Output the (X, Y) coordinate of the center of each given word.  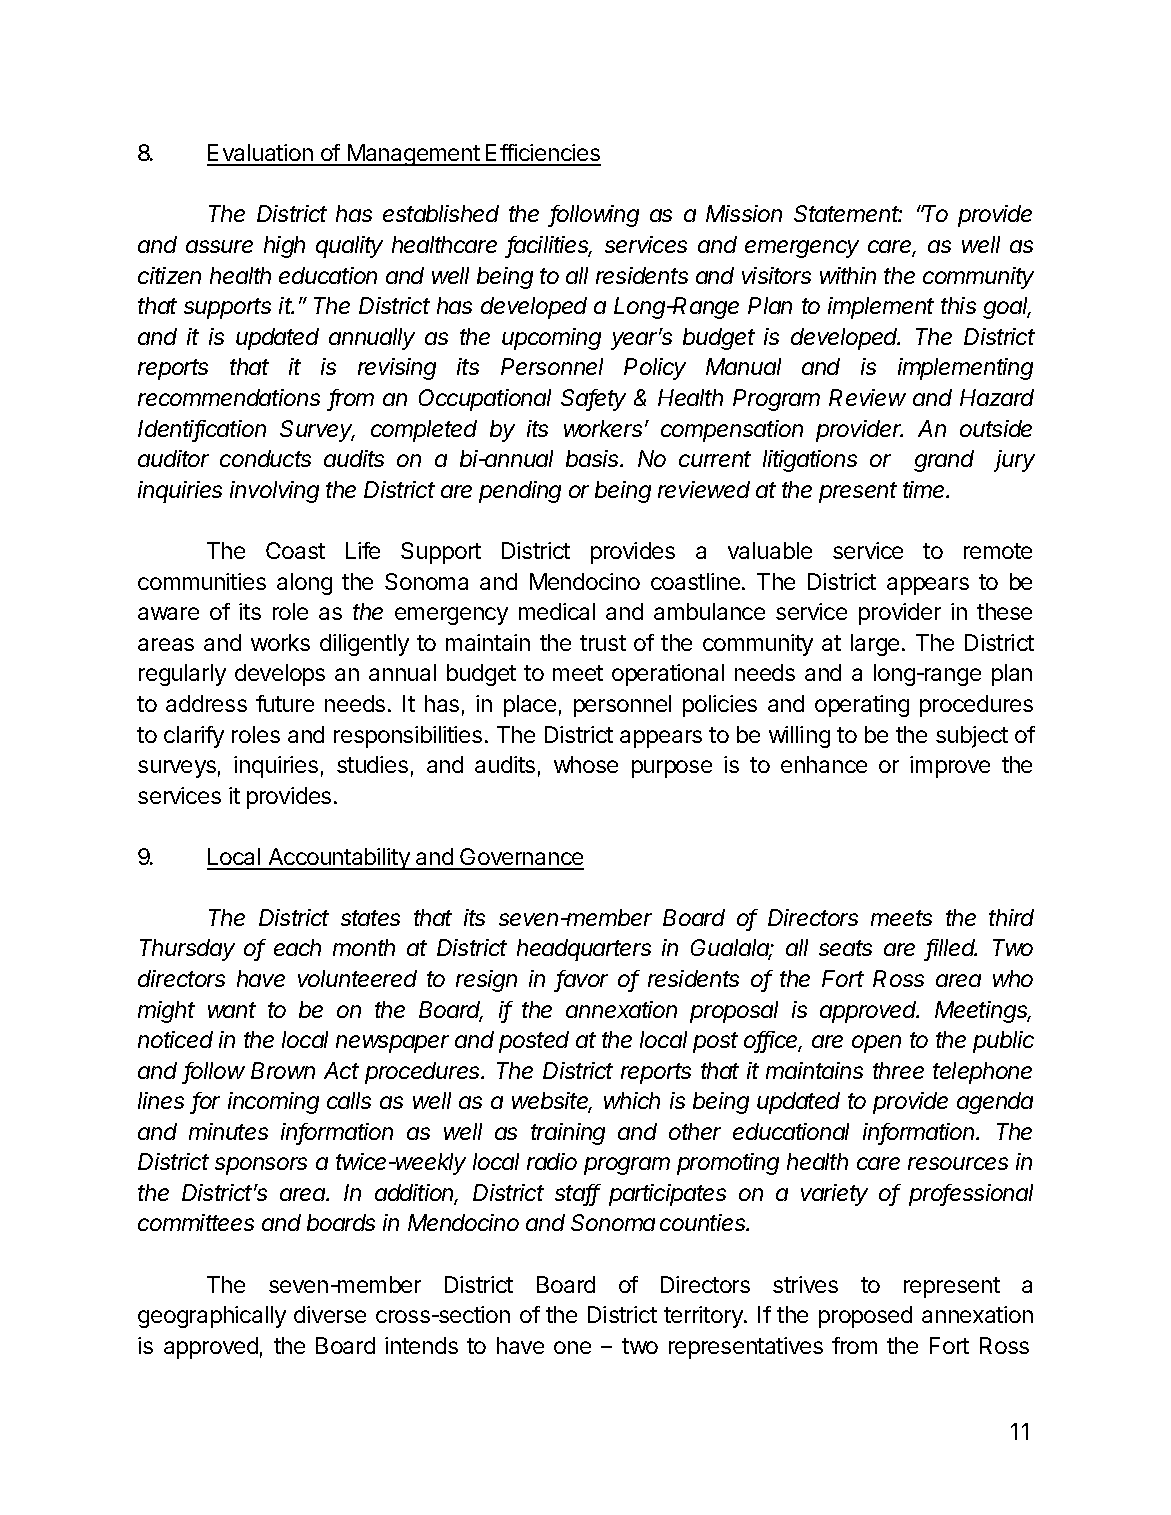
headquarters (584, 950)
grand (944, 461)
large (875, 645)
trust (603, 643)
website (552, 1102)
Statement (848, 213)
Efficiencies (542, 154)
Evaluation (261, 154)
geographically (212, 1317)
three (898, 1070)
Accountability (339, 859)
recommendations (229, 397)
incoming (273, 1103)
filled (951, 949)
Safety (593, 400)
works (280, 642)
